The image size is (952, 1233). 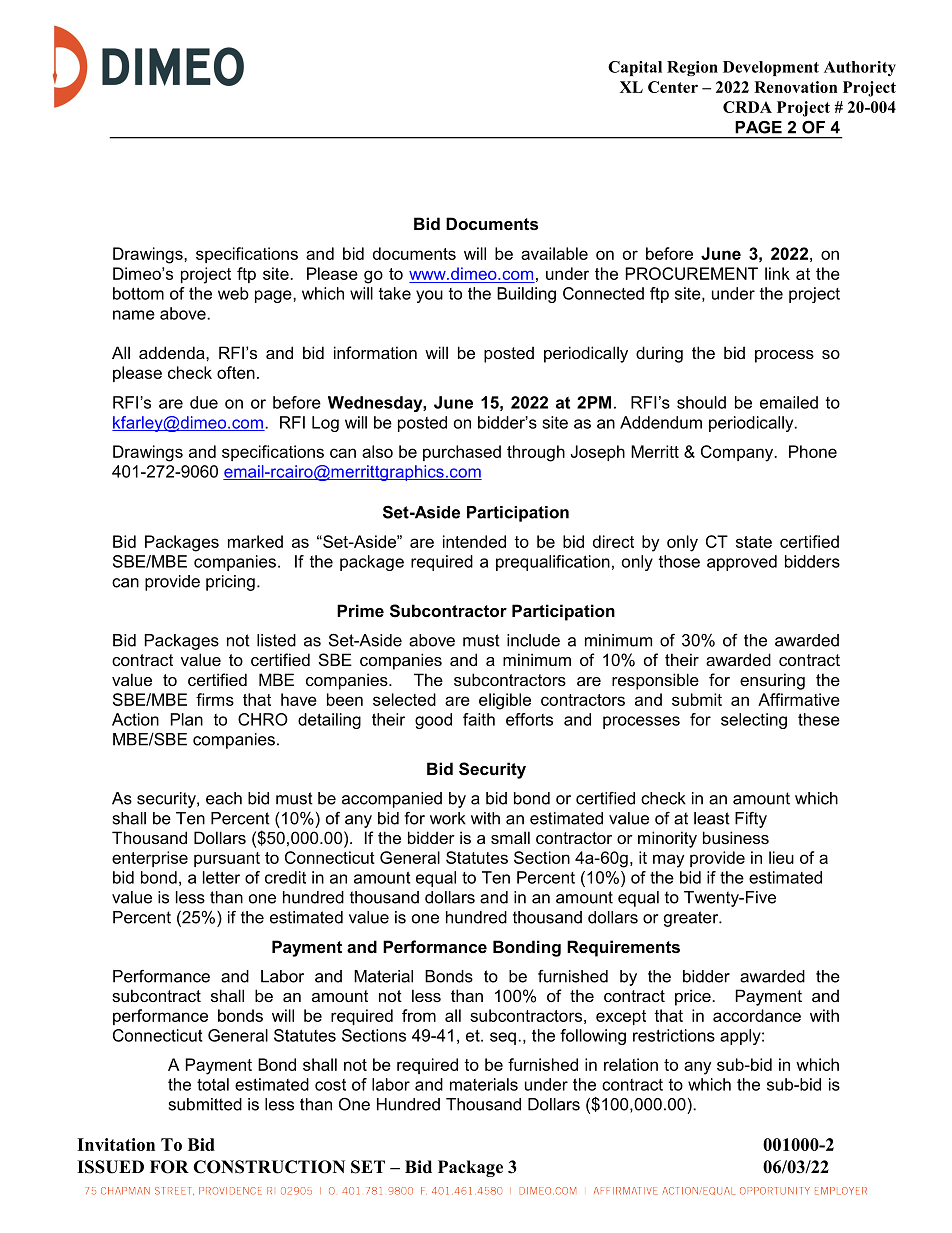 What do you see at coordinates (230, 583) in the image?
I see `pricing` at bounding box center [230, 583].
